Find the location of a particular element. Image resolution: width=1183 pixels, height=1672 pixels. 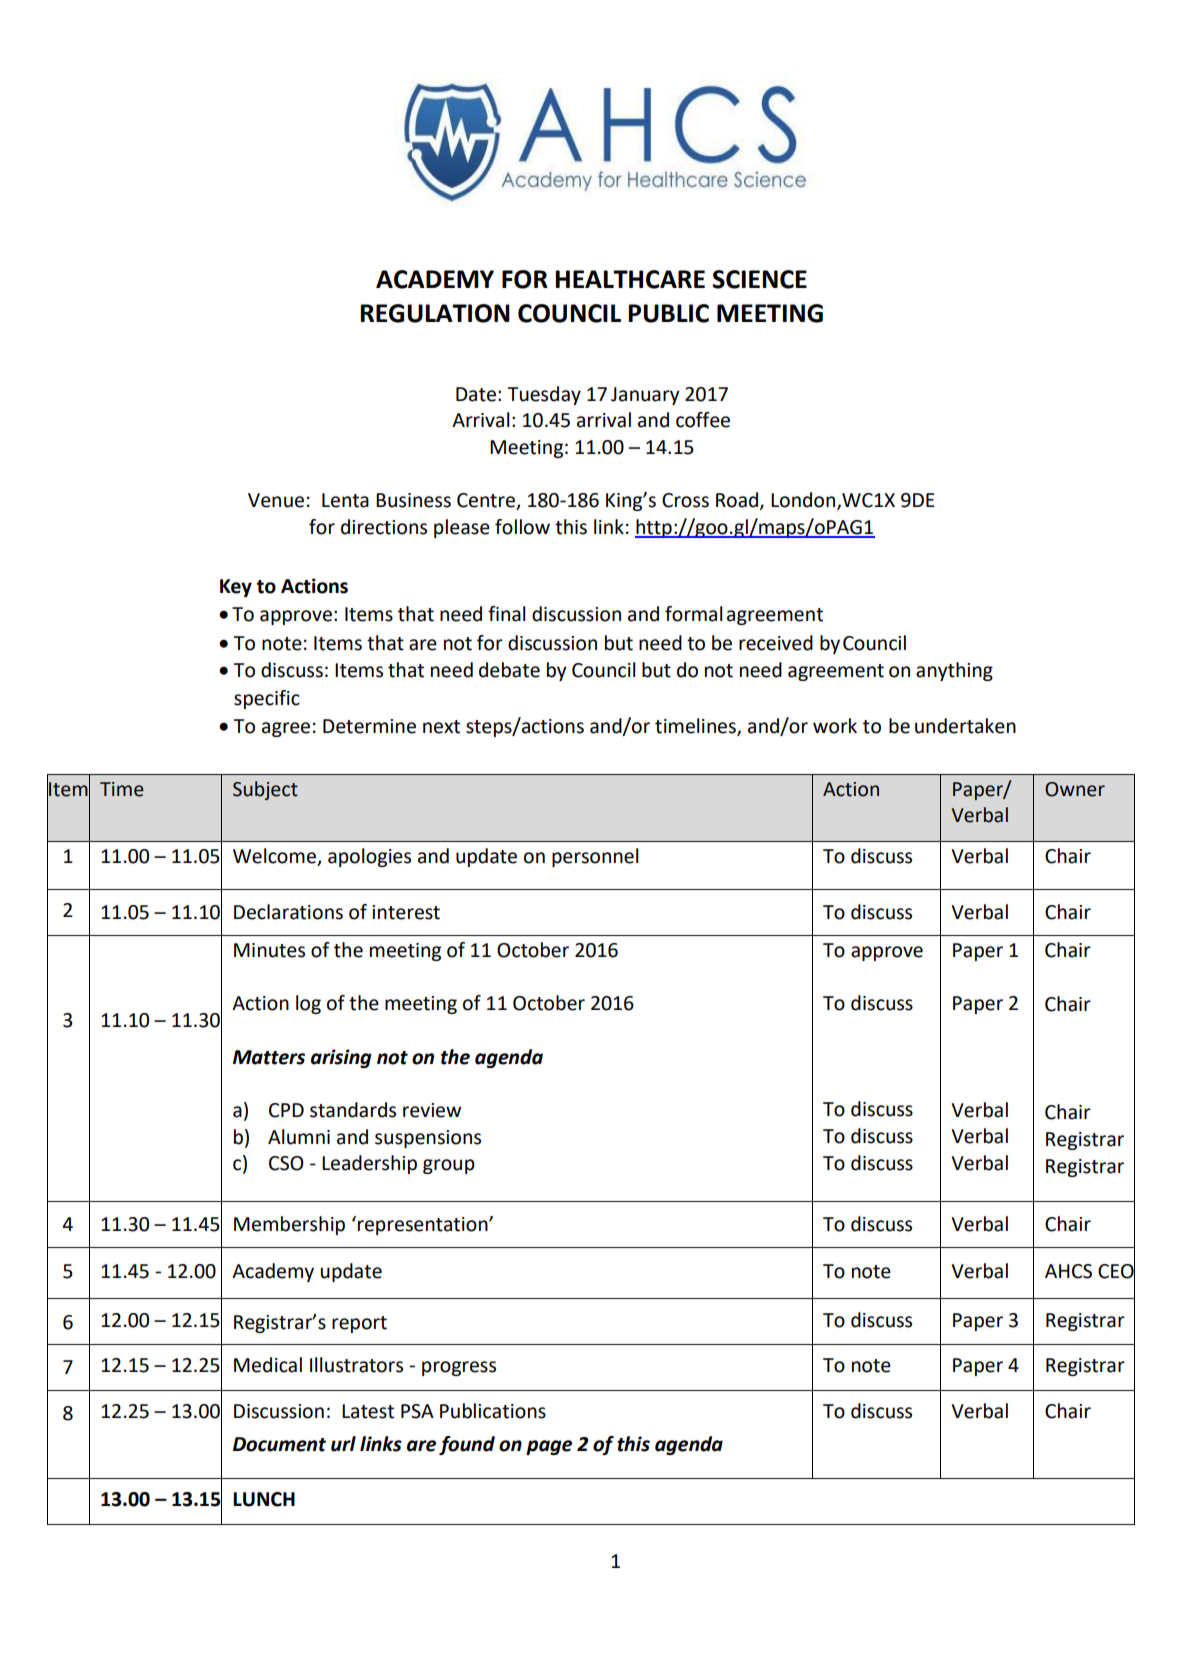

HEALTHCARE is located at coordinates (630, 279).
